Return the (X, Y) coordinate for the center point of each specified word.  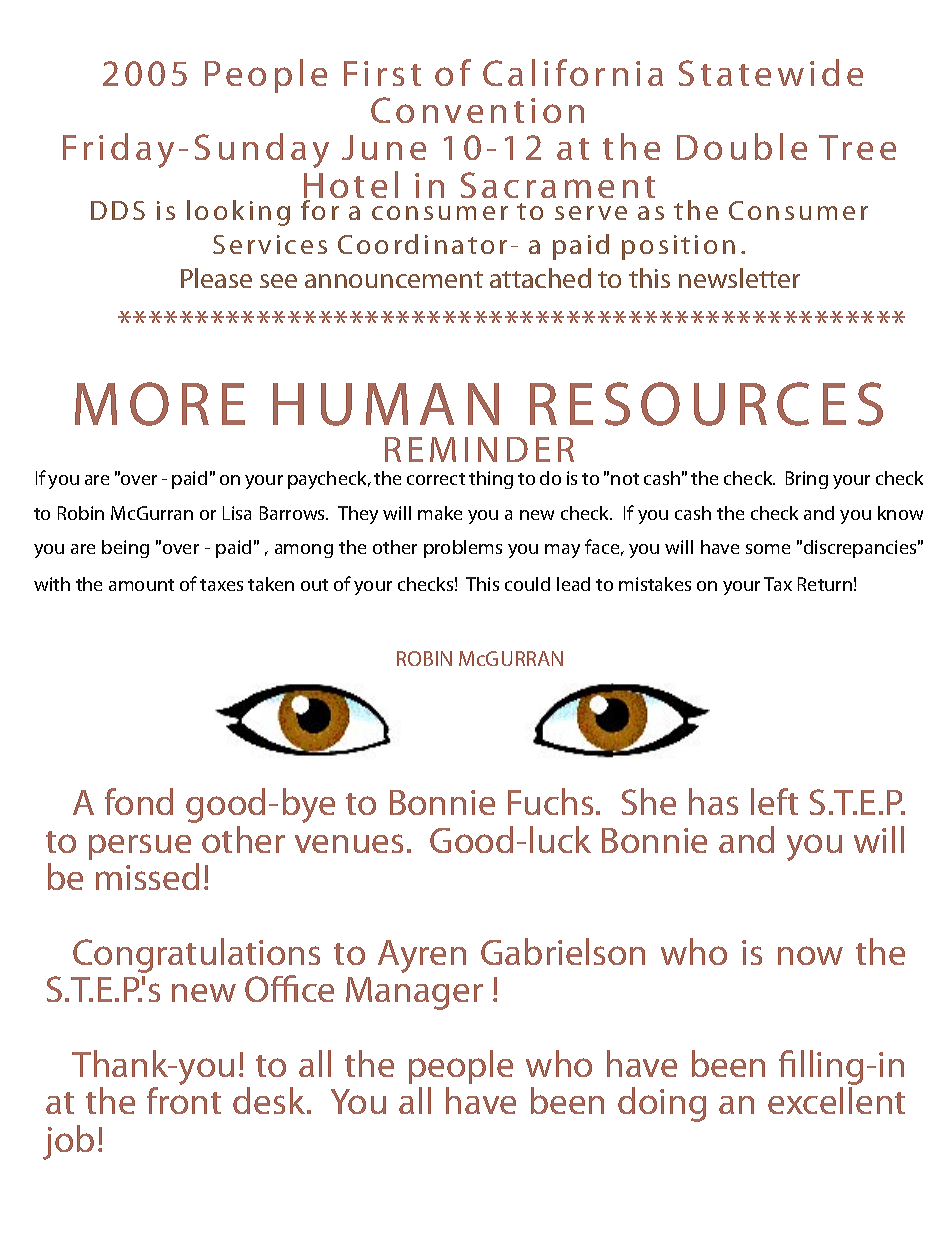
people (461, 1067)
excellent (836, 1100)
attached (540, 278)
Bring (807, 480)
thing (491, 480)
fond (139, 801)
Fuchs (550, 801)
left (774, 801)
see (278, 281)
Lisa (237, 513)
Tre (846, 147)
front (184, 1100)
